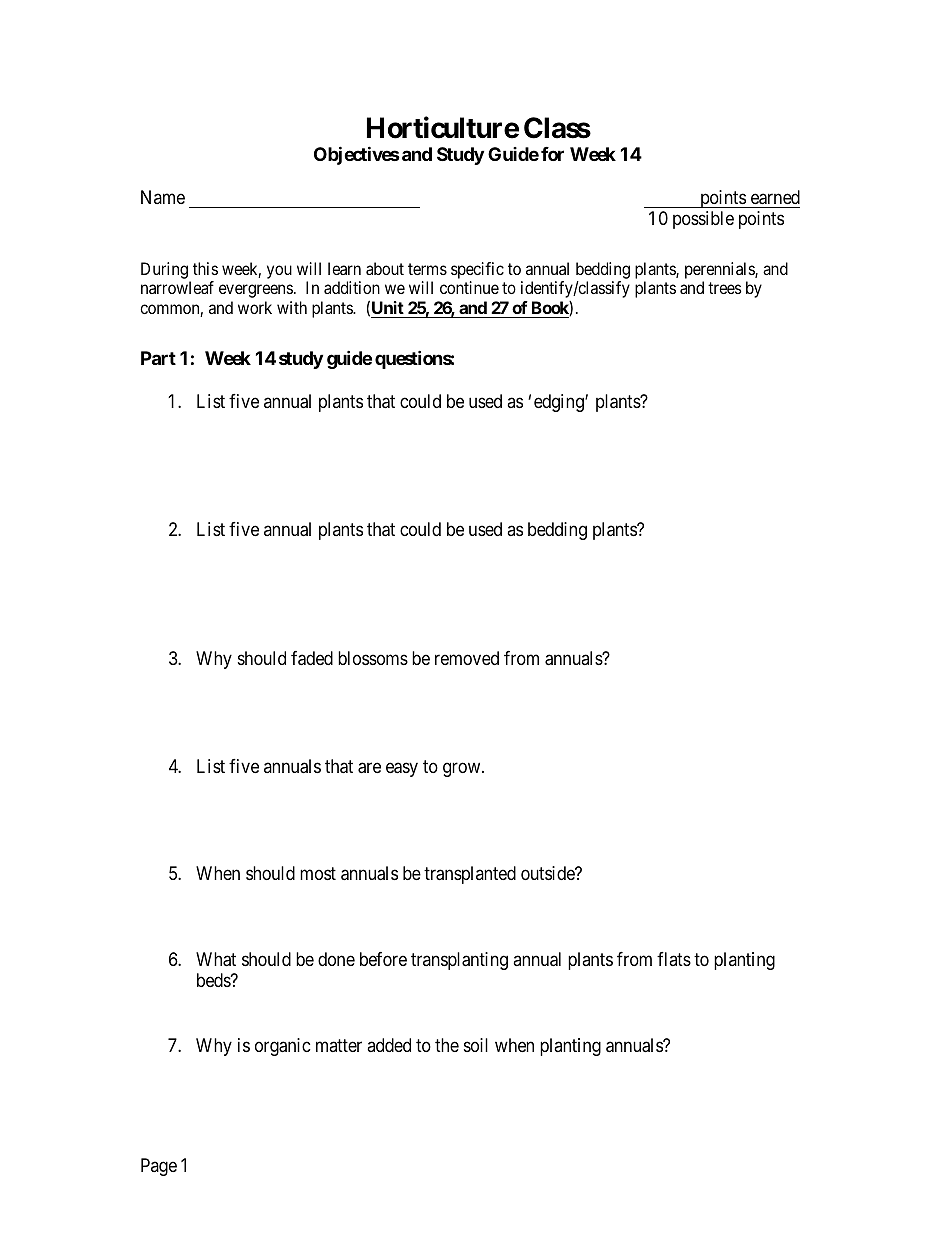  What do you see at coordinates (476, 1045) in the page?
I see `soil` at bounding box center [476, 1045].
